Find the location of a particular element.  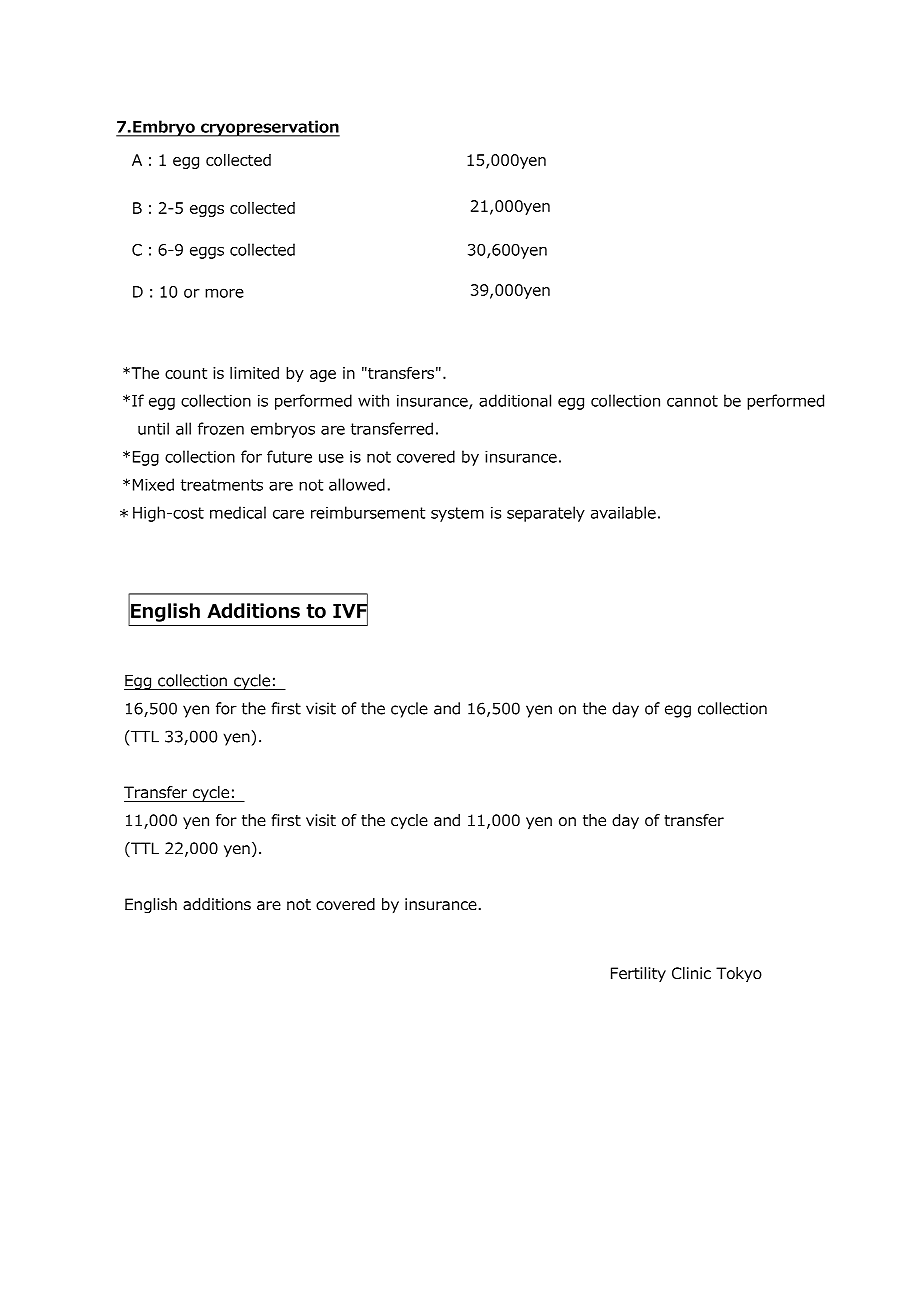

separately is located at coordinates (546, 514).
